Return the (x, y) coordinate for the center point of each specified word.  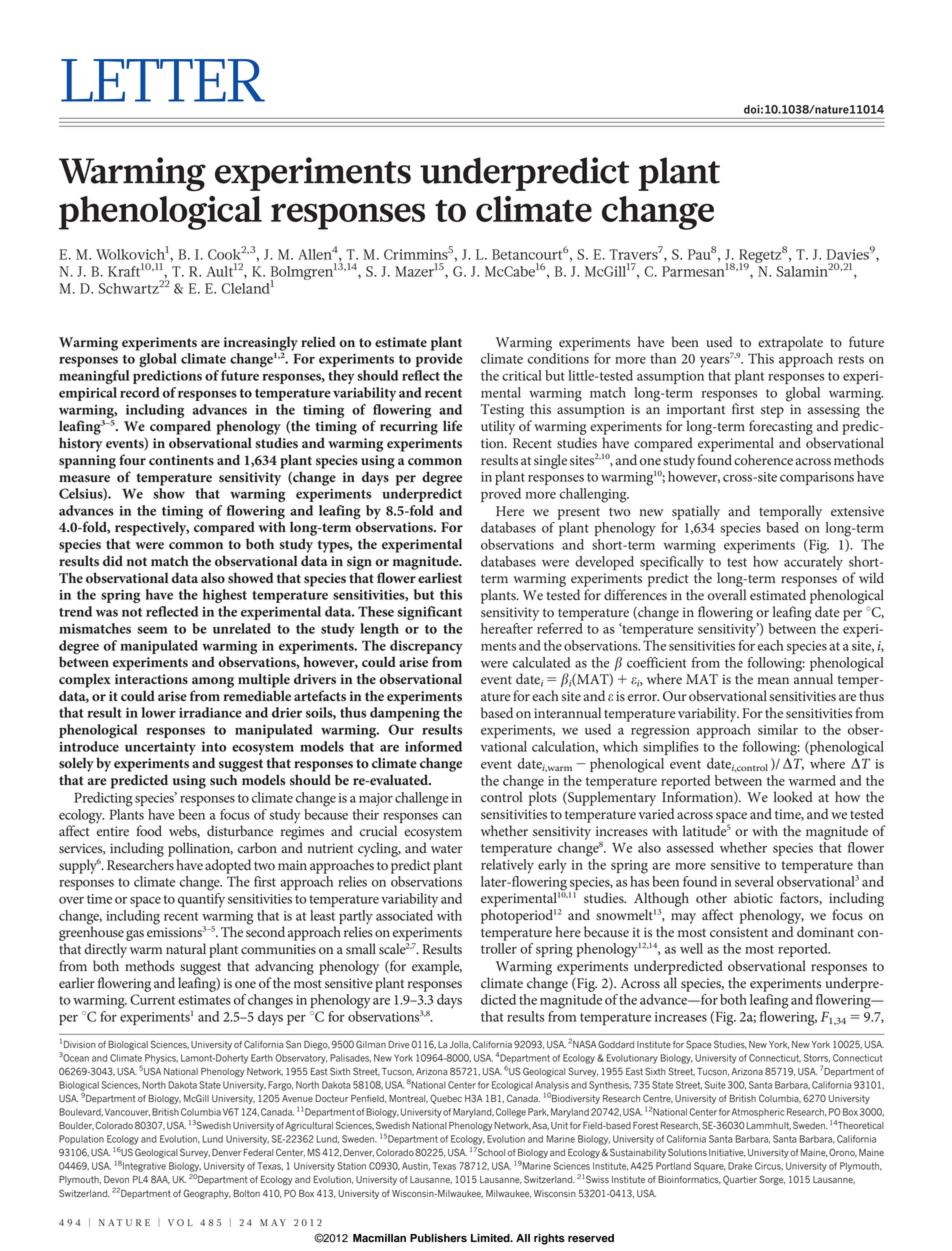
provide (439, 360)
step (772, 412)
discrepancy (426, 647)
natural (186, 948)
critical (522, 375)
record (140, 392)
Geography (207, 1194)
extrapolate (790, 343)
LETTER (163, 80)
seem (152, 630)
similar (778, 729)
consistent (739, 932)
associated (404, 915)
